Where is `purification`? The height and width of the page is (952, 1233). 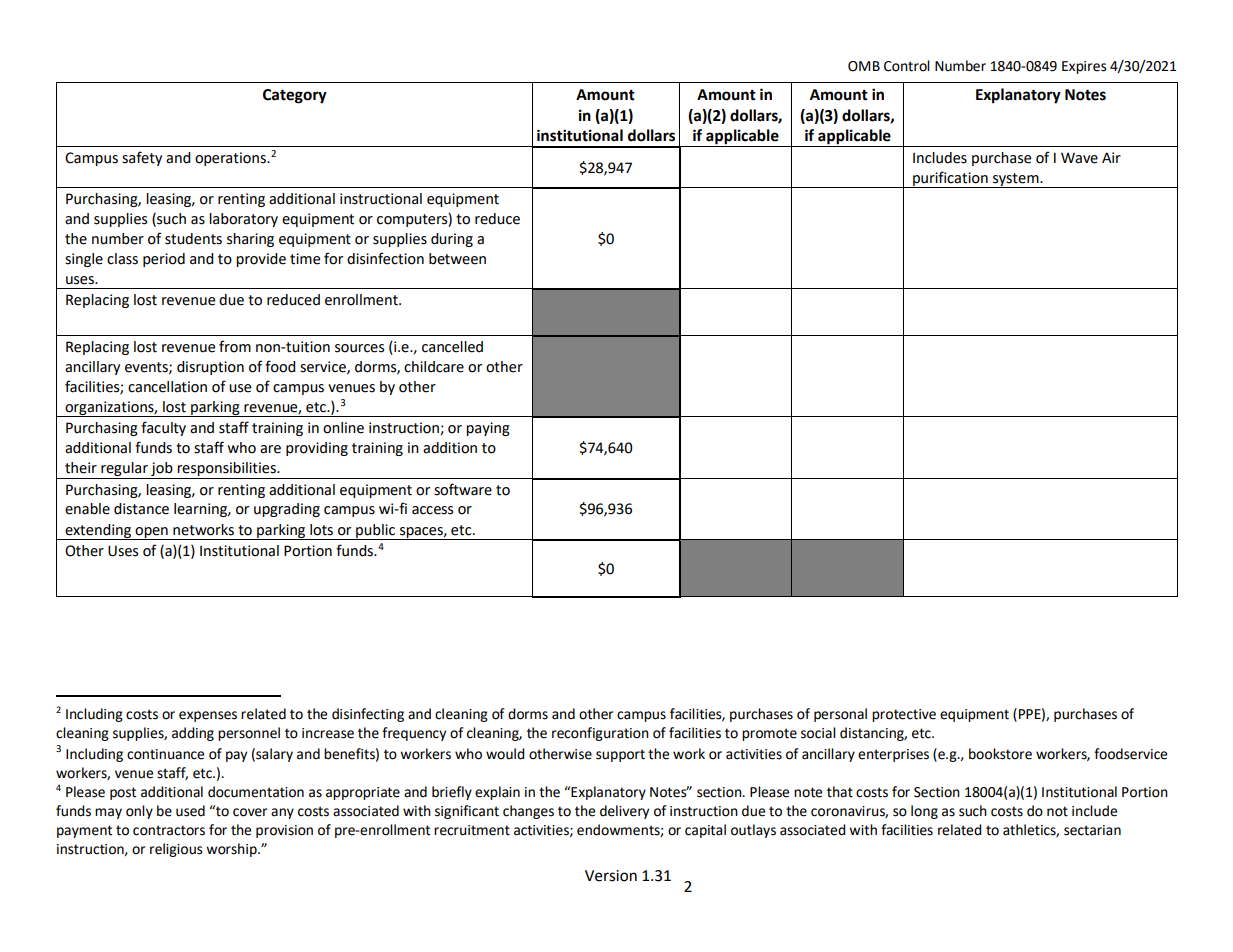
purification is located at coordinates (950, 179).
